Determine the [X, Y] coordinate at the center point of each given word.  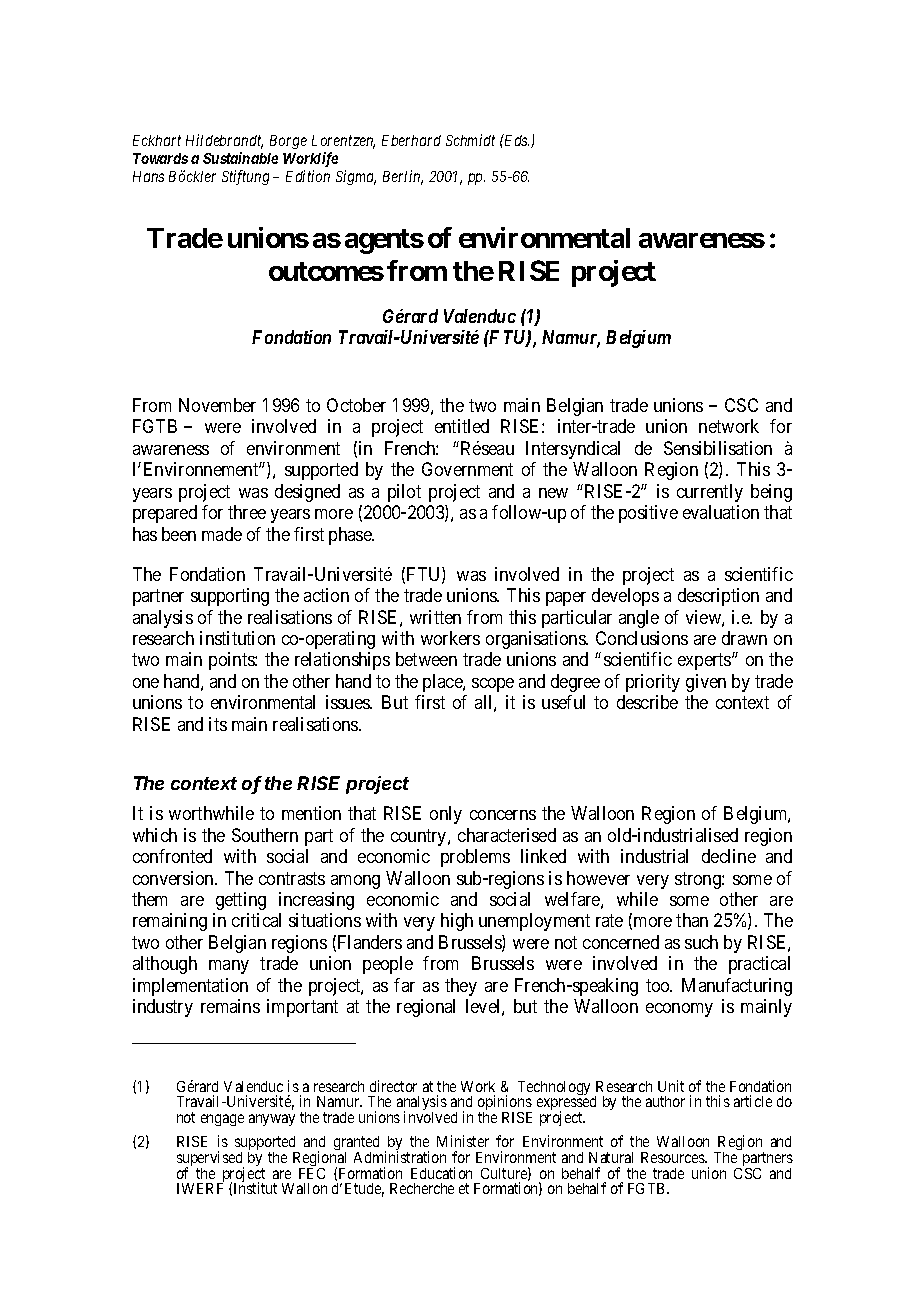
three [247, 512]
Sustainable [240, 158]
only [446, 815]
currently [710, 493]
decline [729, 856]
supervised [210, 1160]
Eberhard [411, 140]
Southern [265, 835]
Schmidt [470, 140]
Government [467, 469]
